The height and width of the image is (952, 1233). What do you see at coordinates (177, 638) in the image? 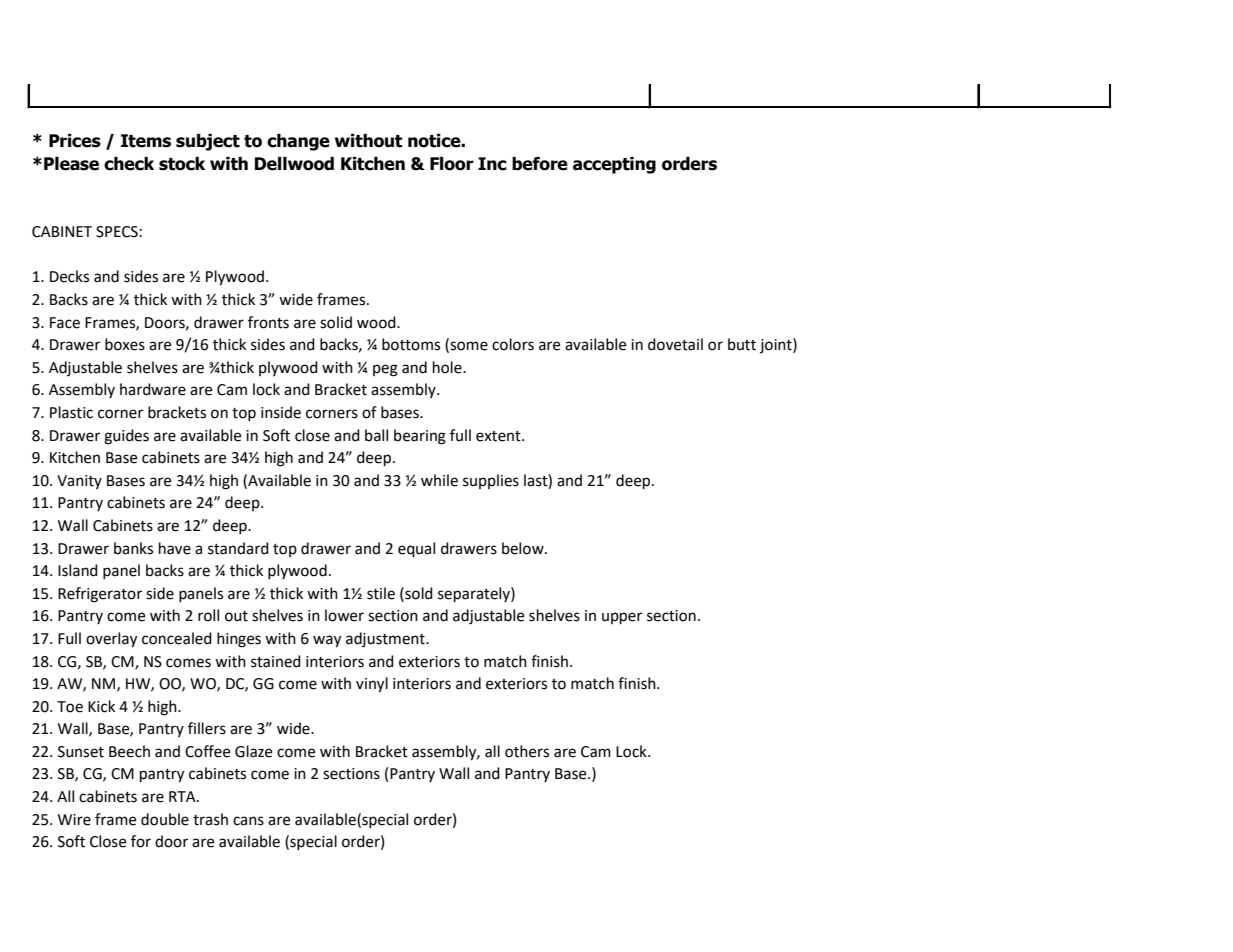
I see `concealed` at bounding box center [177, 638].
